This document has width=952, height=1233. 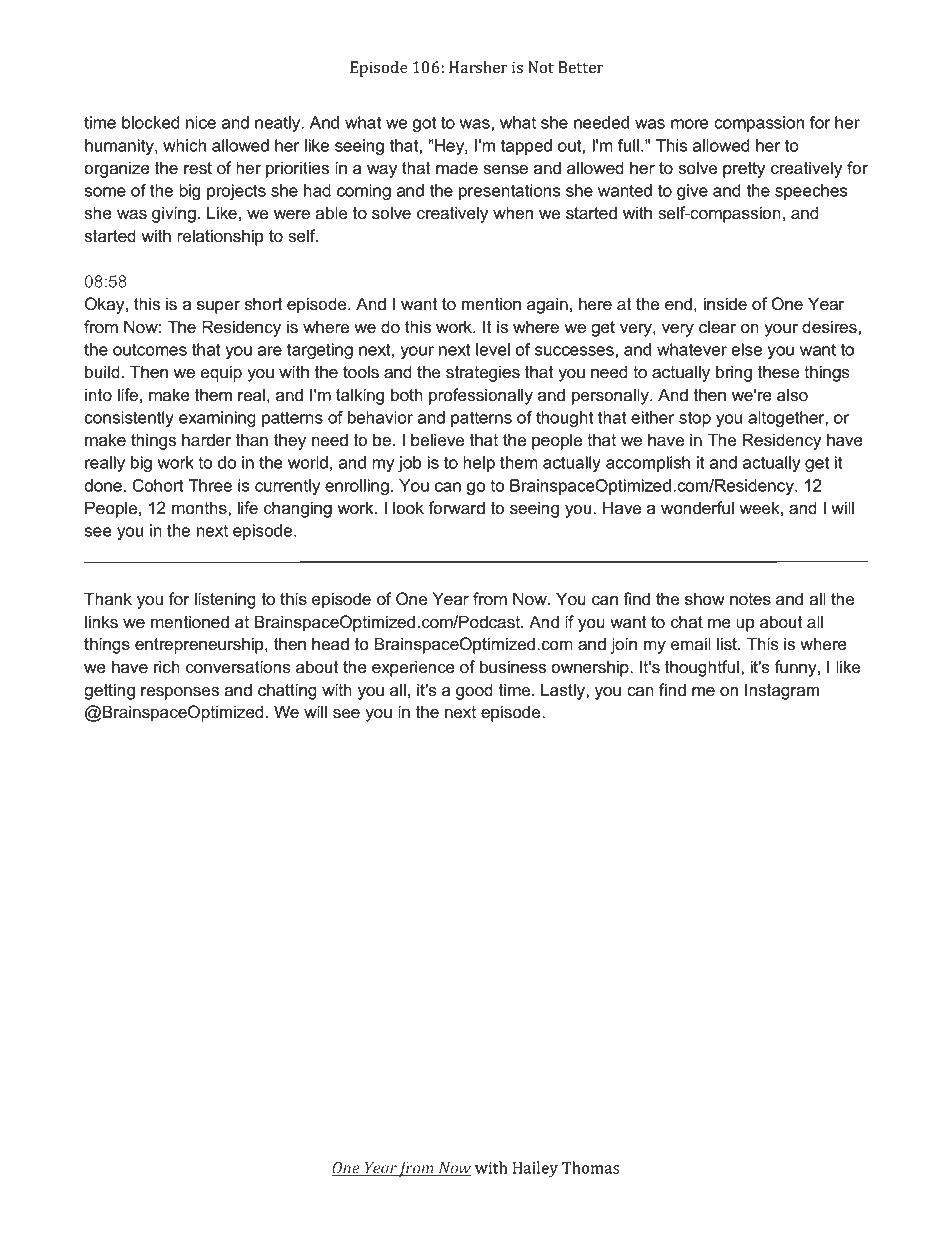 What do you see at coordinates (690, 124) in the document?
I see `more` at bounding box center [690, 124].
